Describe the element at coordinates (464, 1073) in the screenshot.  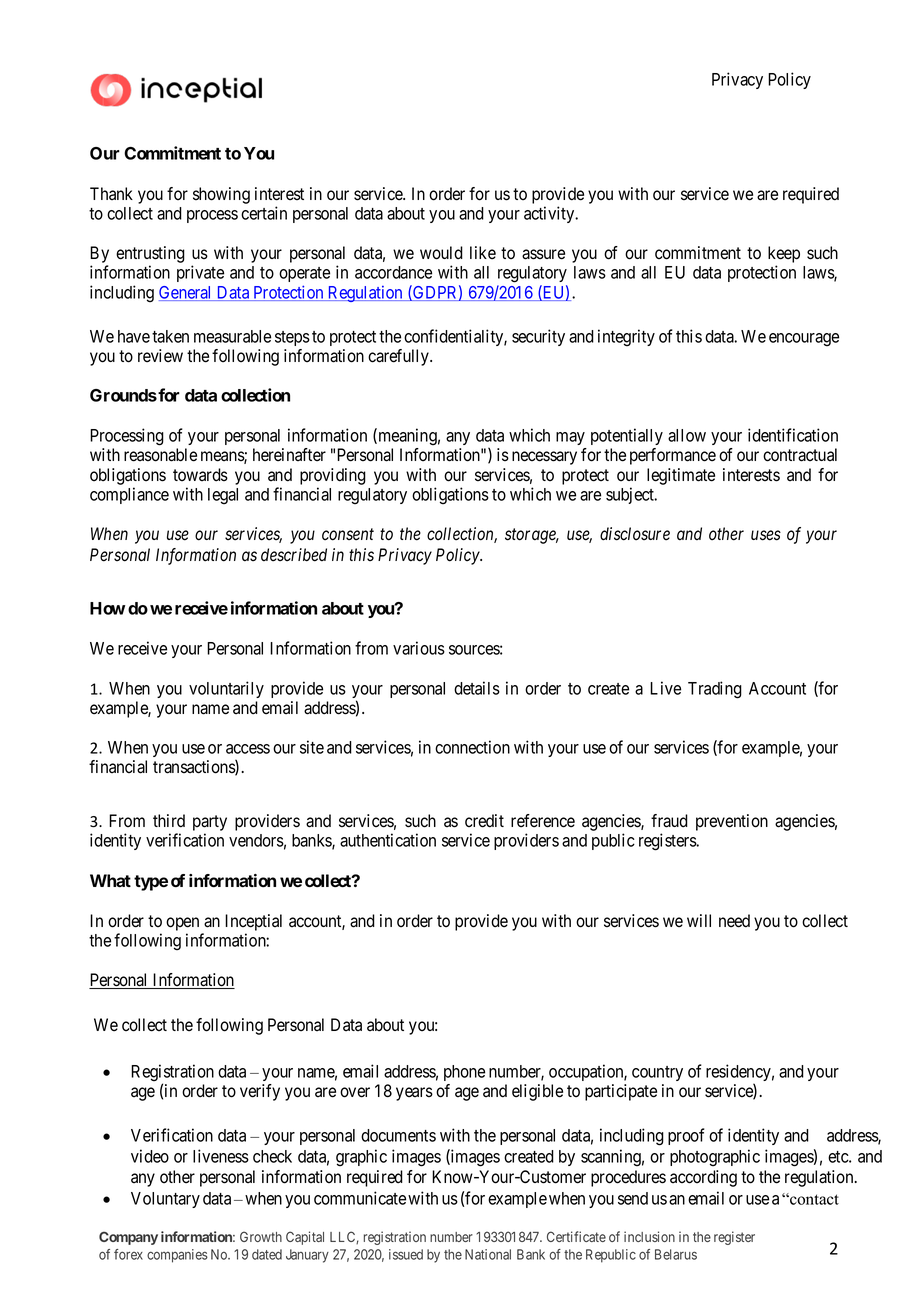
I see `phone` at that location.
